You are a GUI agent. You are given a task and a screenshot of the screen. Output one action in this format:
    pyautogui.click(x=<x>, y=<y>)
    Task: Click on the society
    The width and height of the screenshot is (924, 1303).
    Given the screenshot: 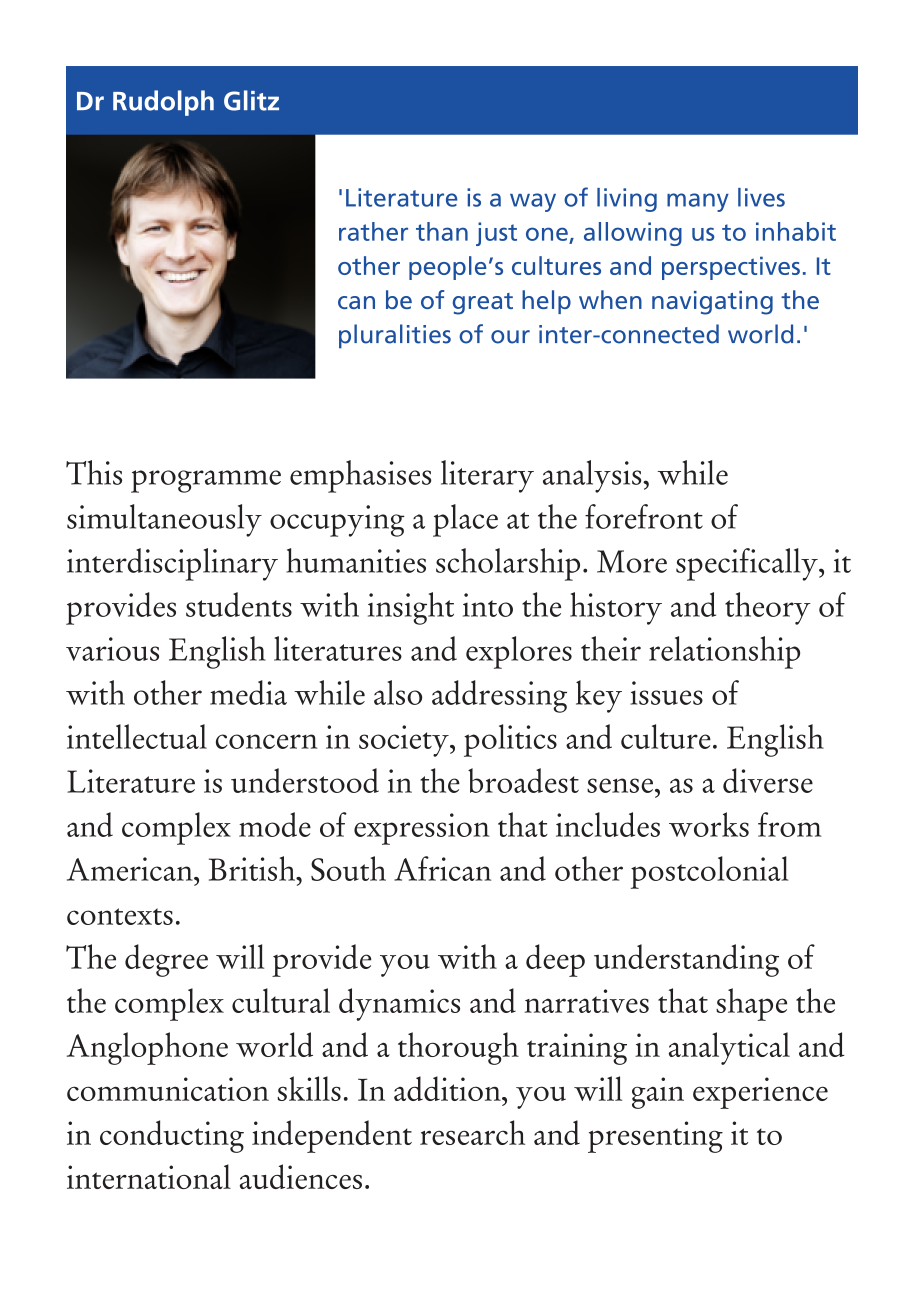 What is the action you would take?
    pyautogui.click(x=405, y=741)
